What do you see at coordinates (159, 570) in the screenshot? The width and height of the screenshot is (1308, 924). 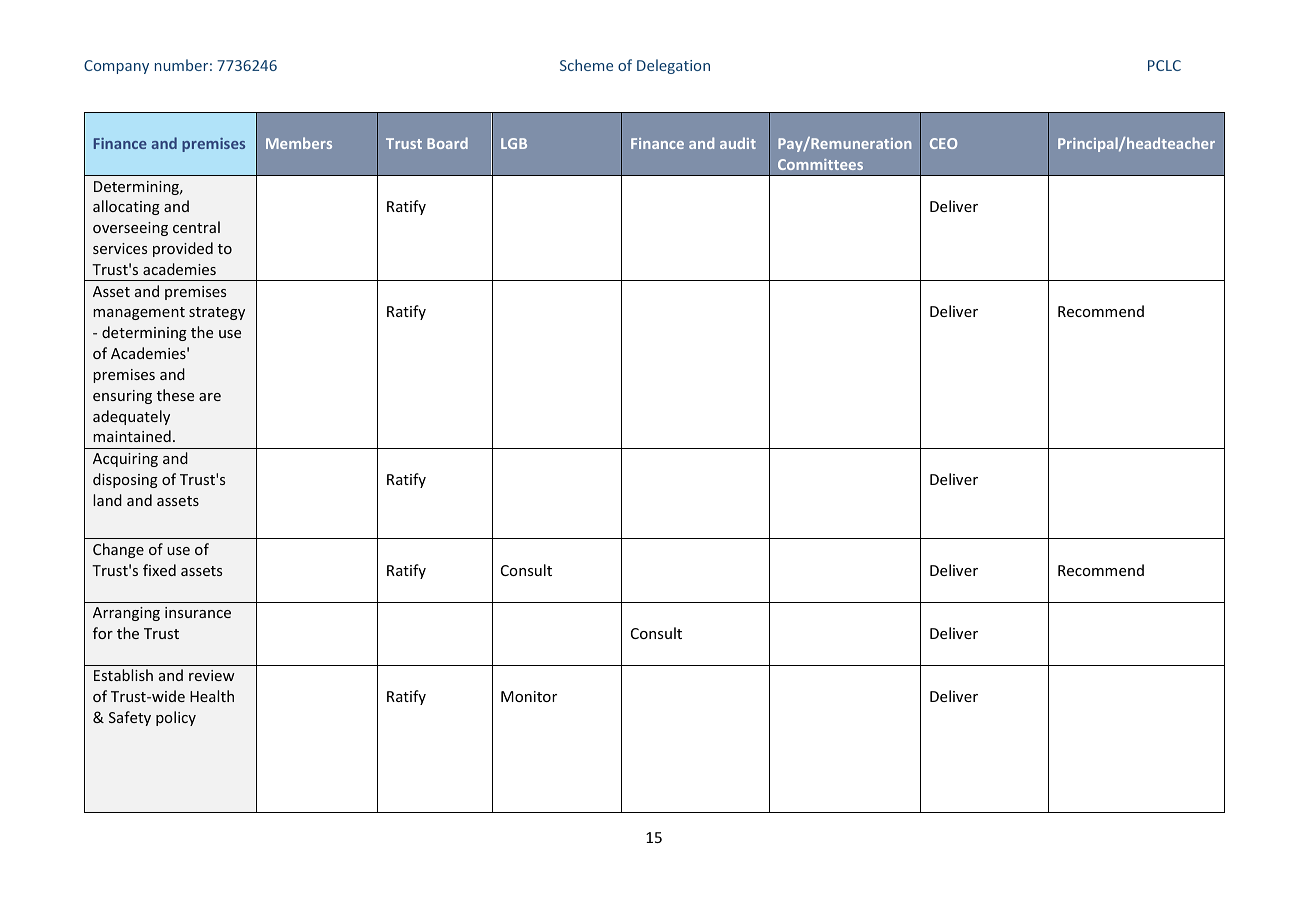 I see `fixed` at bounding box center [159, 570].
